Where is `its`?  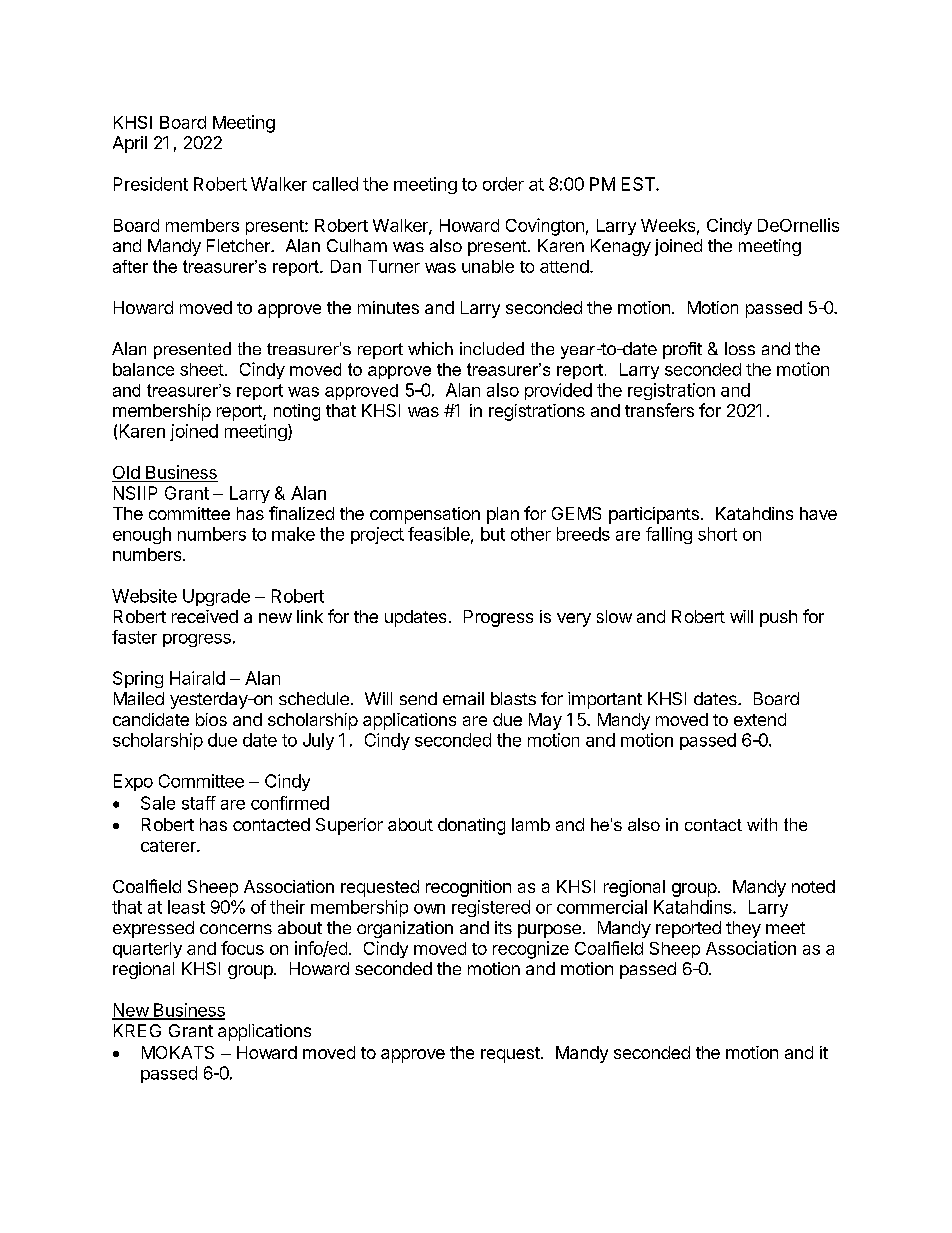 its is located at coordinates (503, 927).
